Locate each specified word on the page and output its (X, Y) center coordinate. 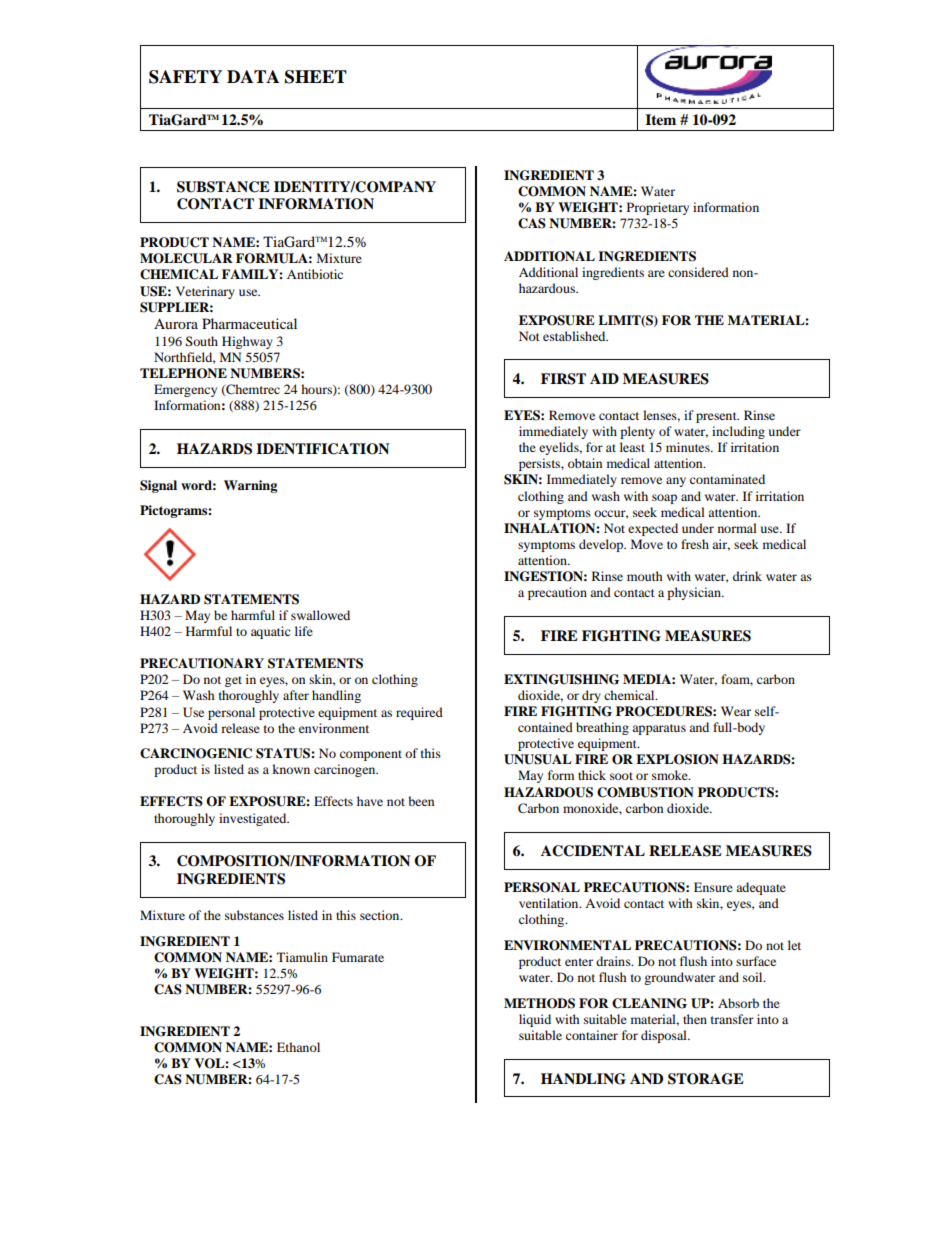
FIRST (563, 379)
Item (660, 119)
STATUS (284, 753)
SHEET (316, 77)
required (419, 713)
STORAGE (706, 1079)
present (717, 417)
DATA (253, 76)
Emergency (185, 390)
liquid (535, 1020)
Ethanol (298, 1047)
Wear (736, 711)
